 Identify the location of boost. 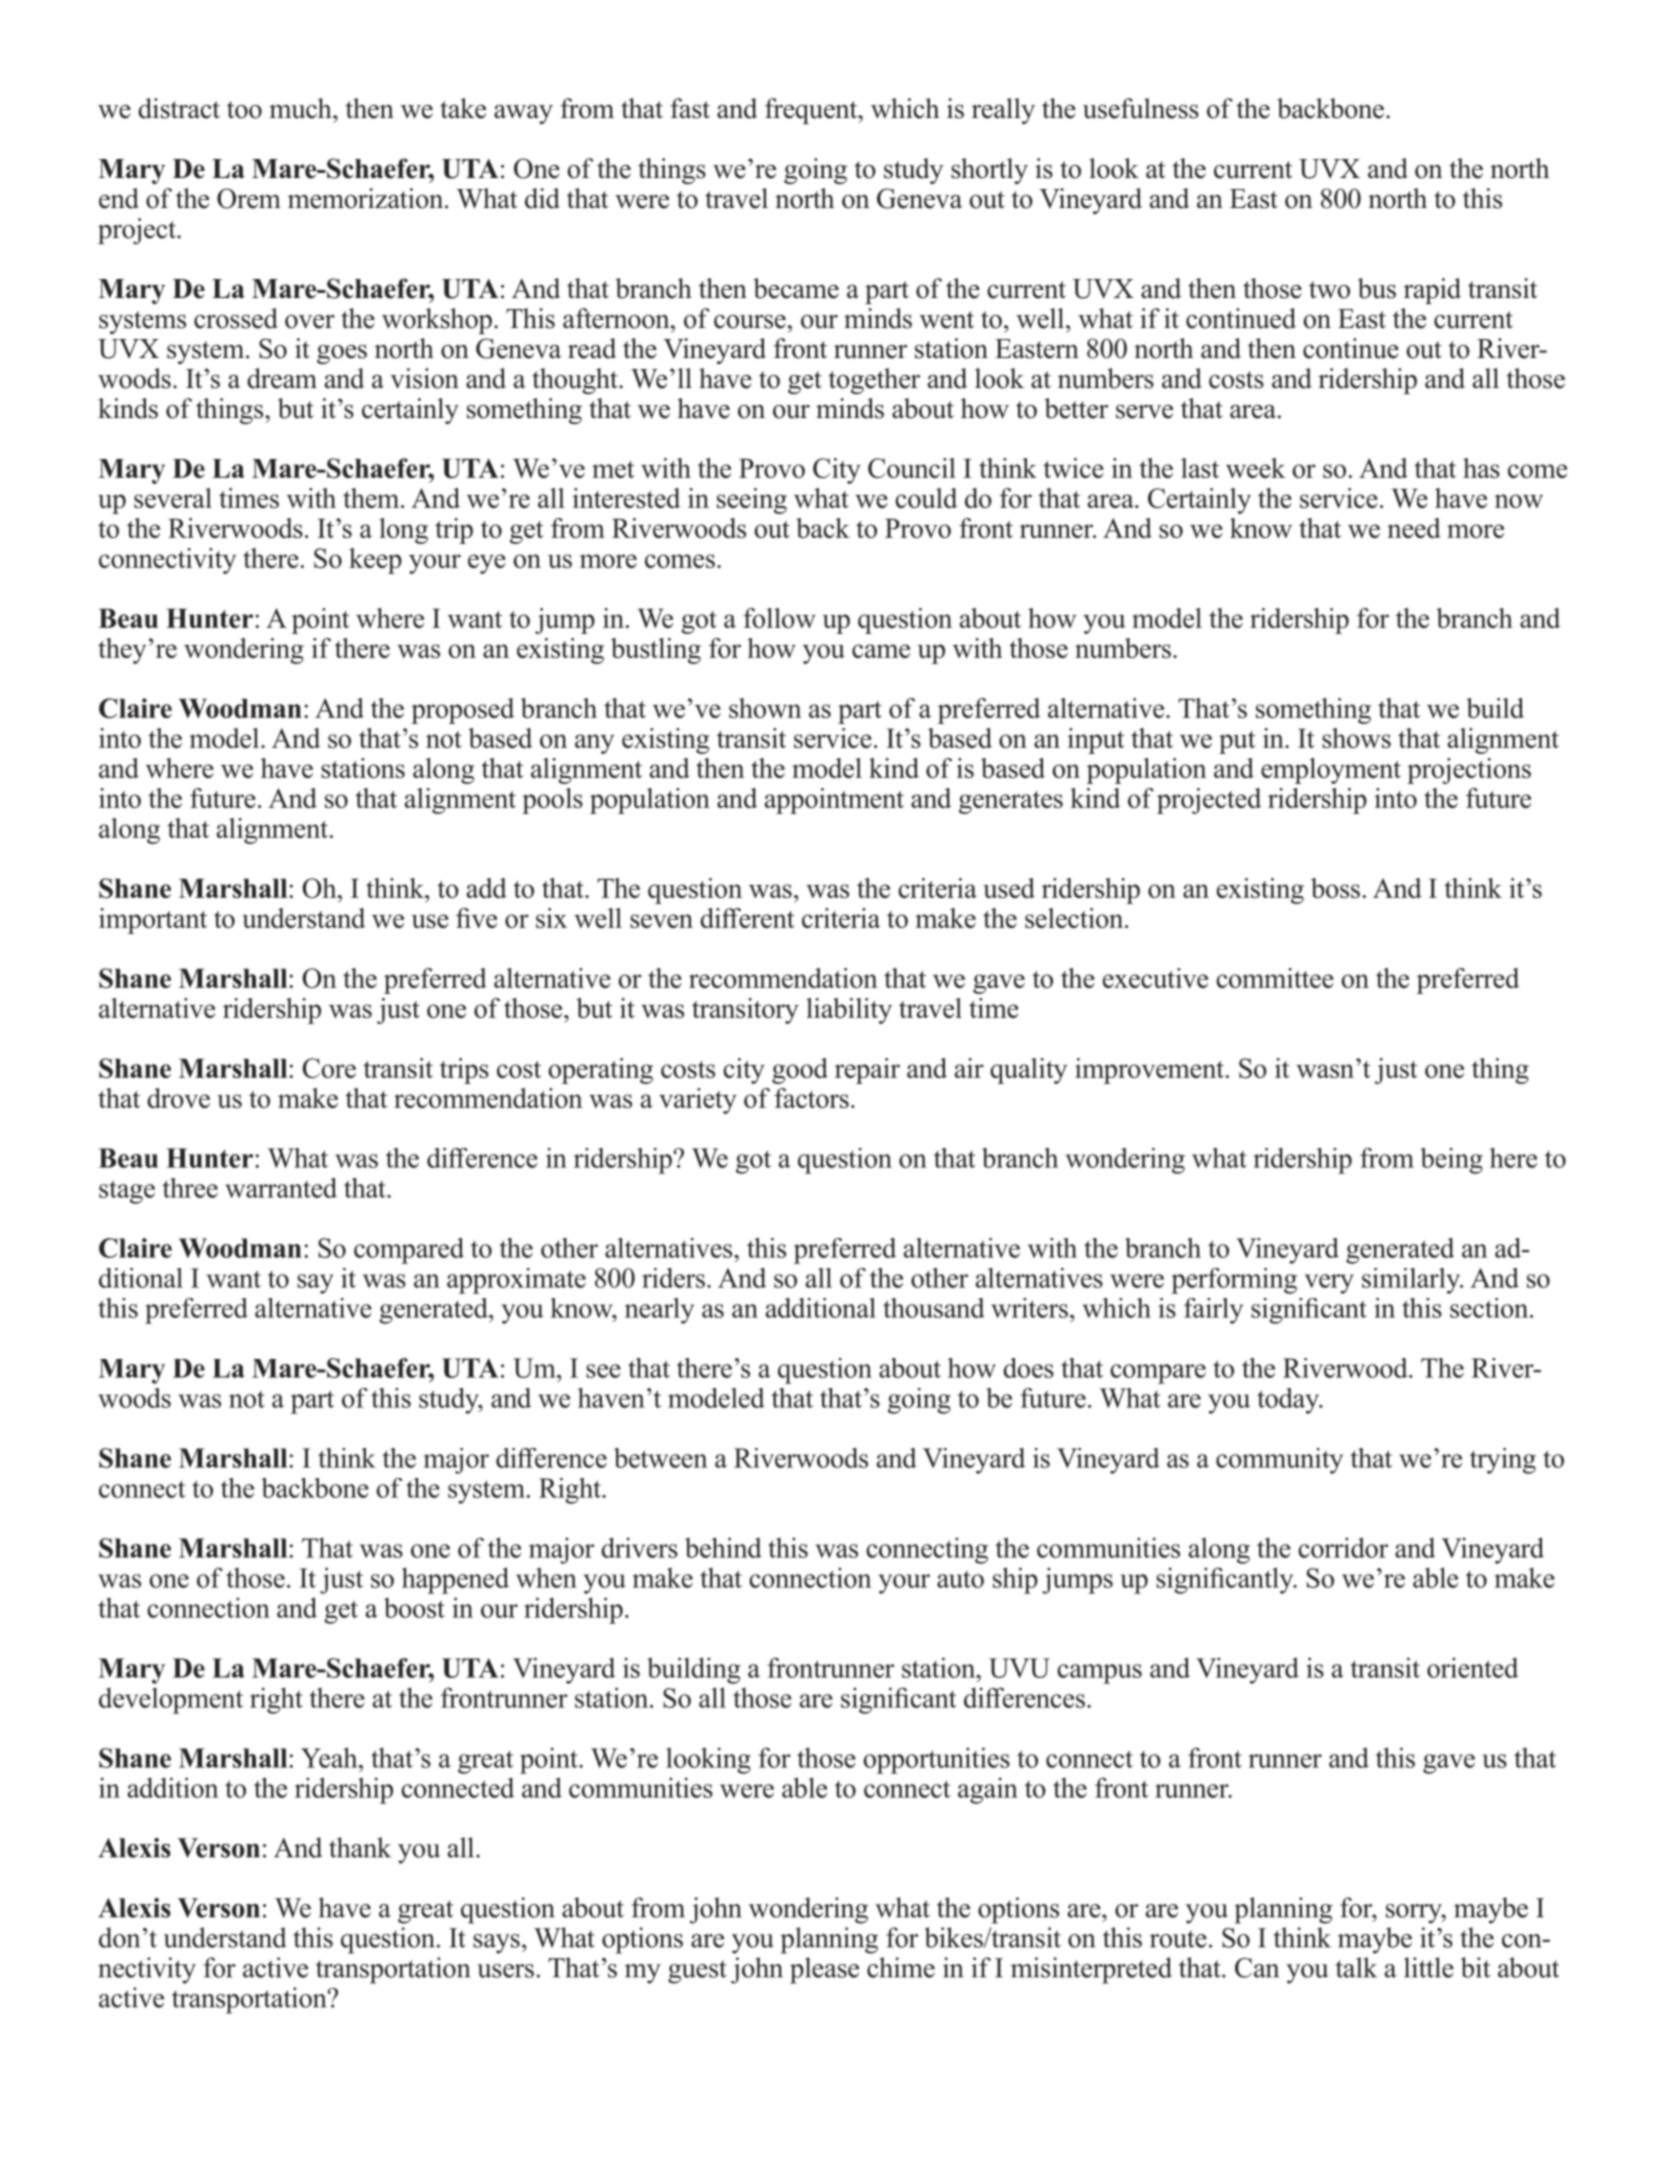
(414, 1607).
